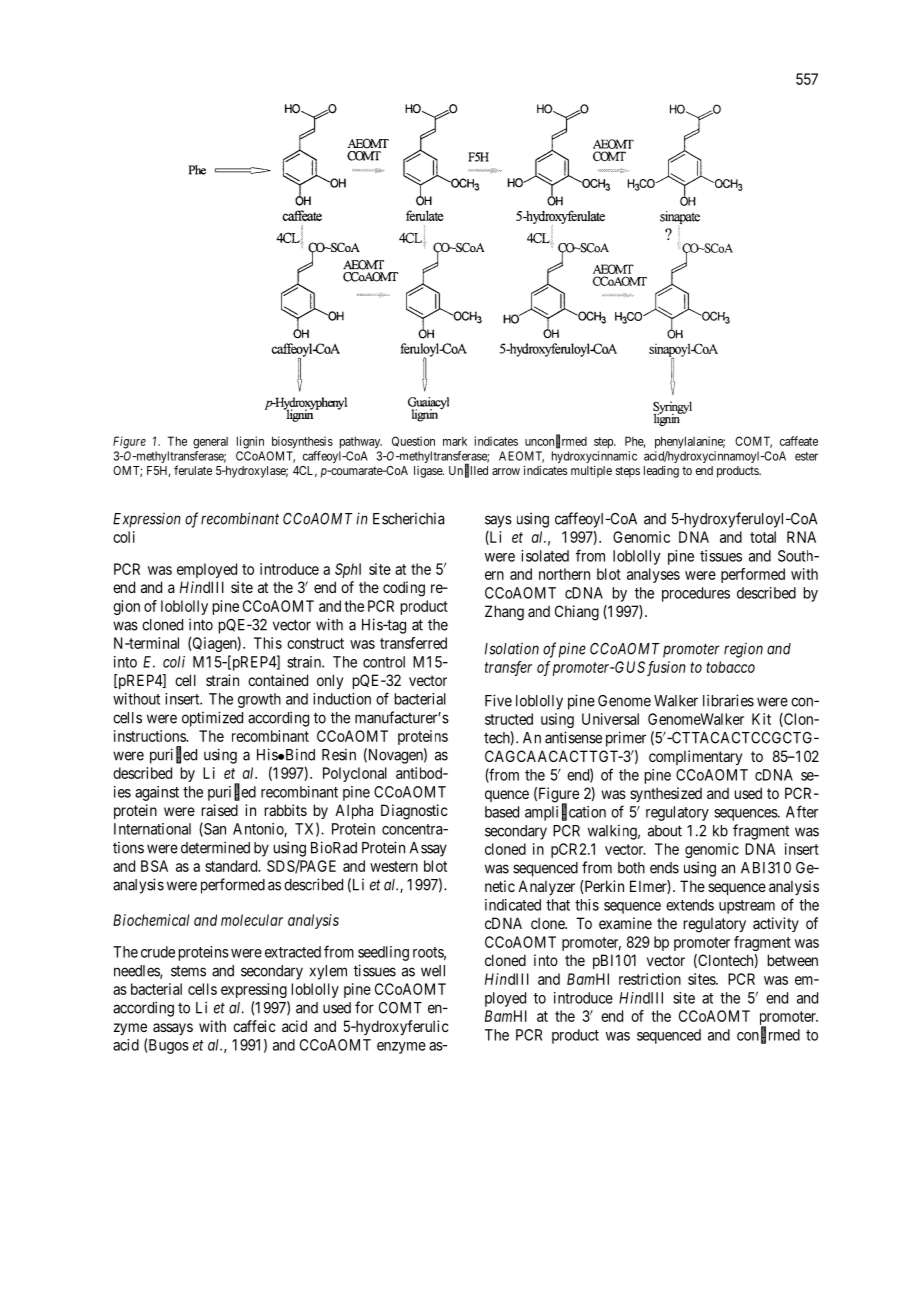 This screenshot has height=1308, width=924. Describe the element at coordinates (512, 649) in the screenshot. I see `Isolation` at that location.
